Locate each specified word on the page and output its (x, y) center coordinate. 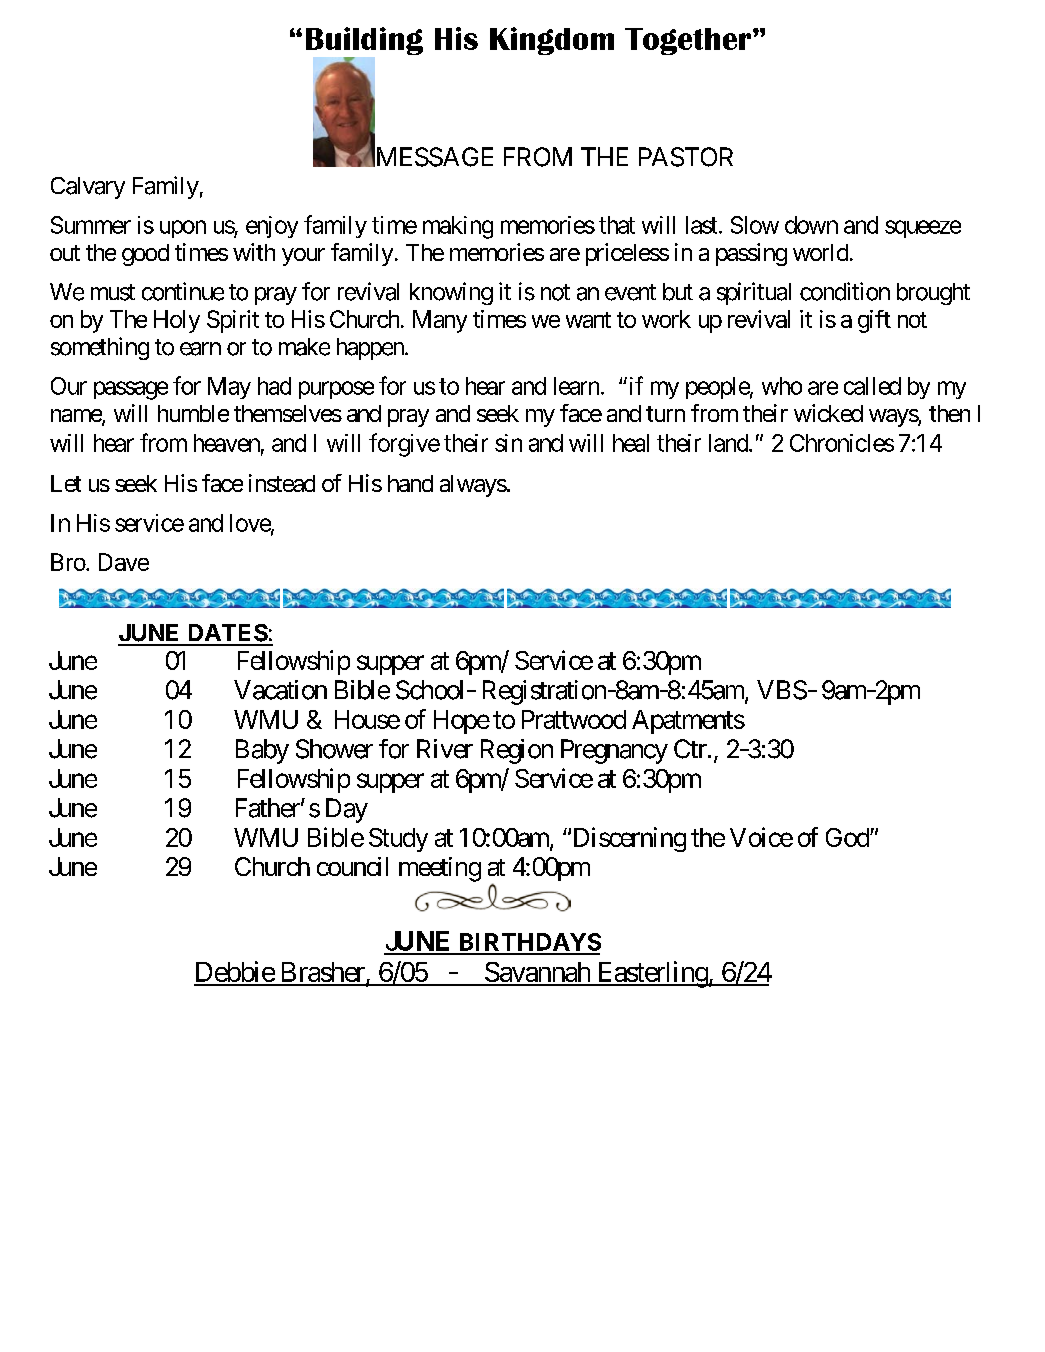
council (352, 866)
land (729, 443)
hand (410, 483)
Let (66, 483)
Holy (177, 321)
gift (874, 321)
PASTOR (686, 157)
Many (440, 321)
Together (689, 41)
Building (364, 42)
